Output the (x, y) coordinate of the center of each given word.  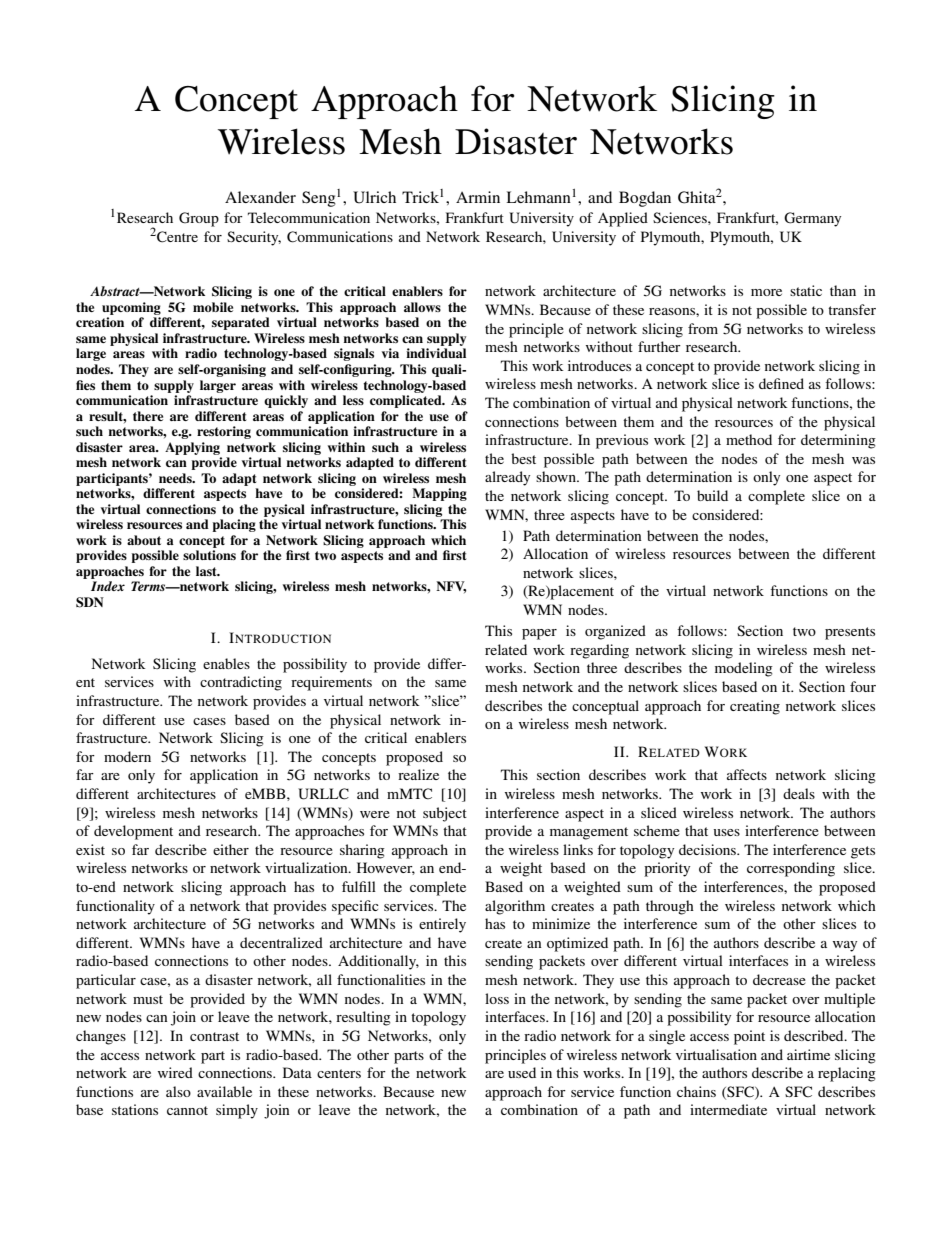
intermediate (728, 1109)
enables (226, 663)
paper (539, 634)
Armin (478, 197)
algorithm (515, 907)
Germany (812, 219)
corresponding (791, 869)
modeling (744, 669)
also (178, 1091)
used (522, 1072)
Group (199, 219)
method (749, 439)
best (523, 458)
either (231, 849)
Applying (192, 448)
